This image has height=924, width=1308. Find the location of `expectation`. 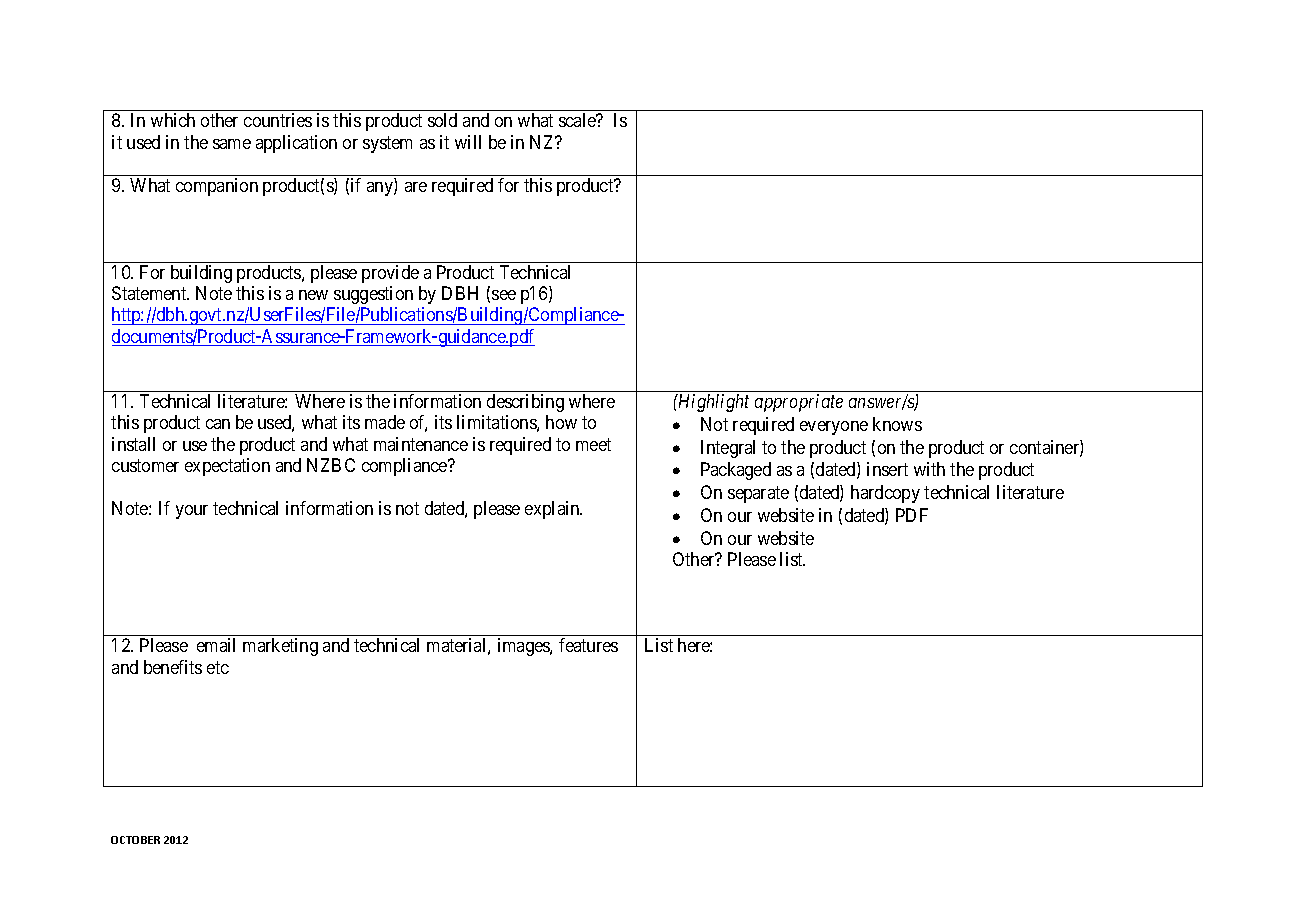

expectation is located at coordinates (227, 467).
